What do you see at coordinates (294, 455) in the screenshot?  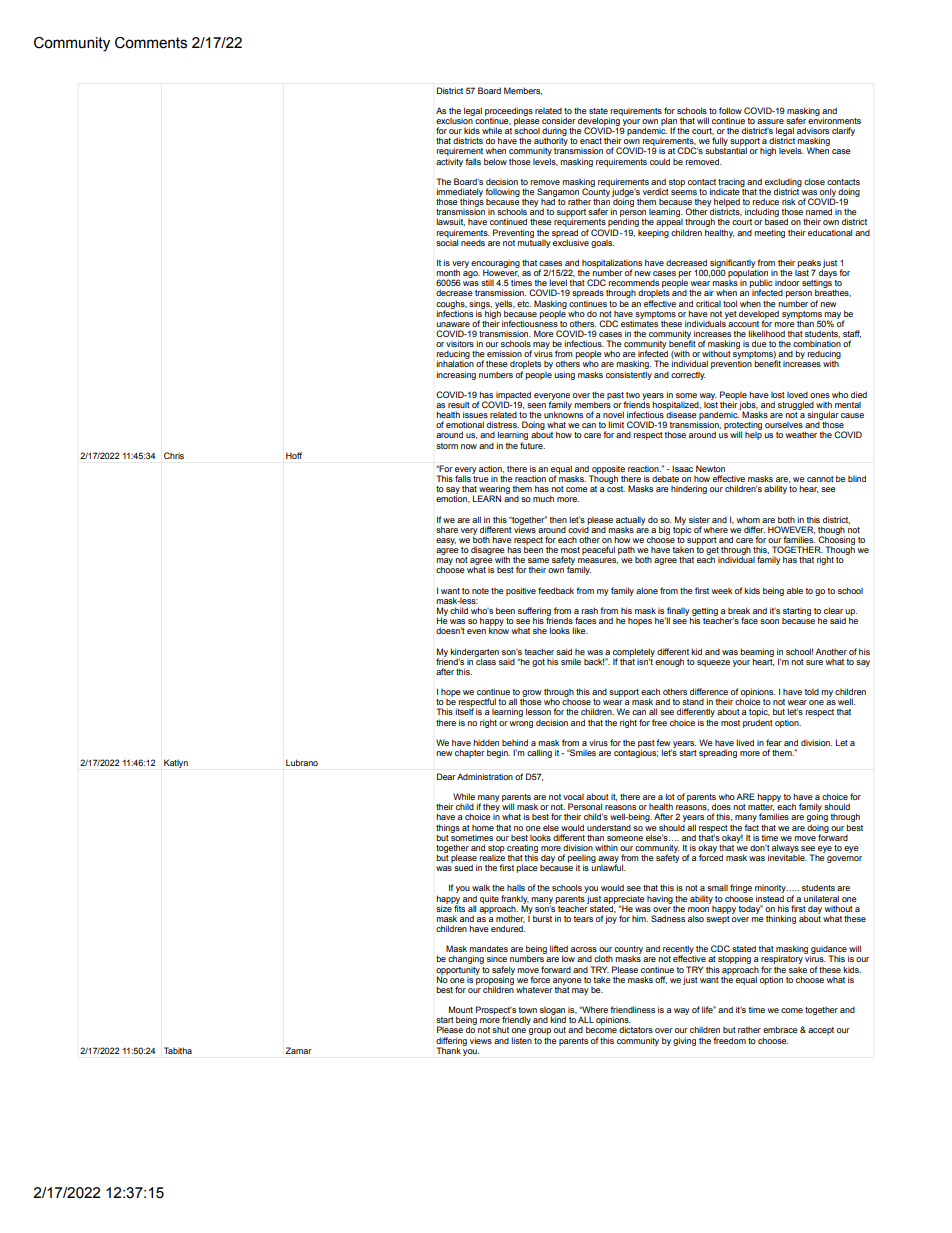 I see `Hoff` at bounding box center [294, 455].
